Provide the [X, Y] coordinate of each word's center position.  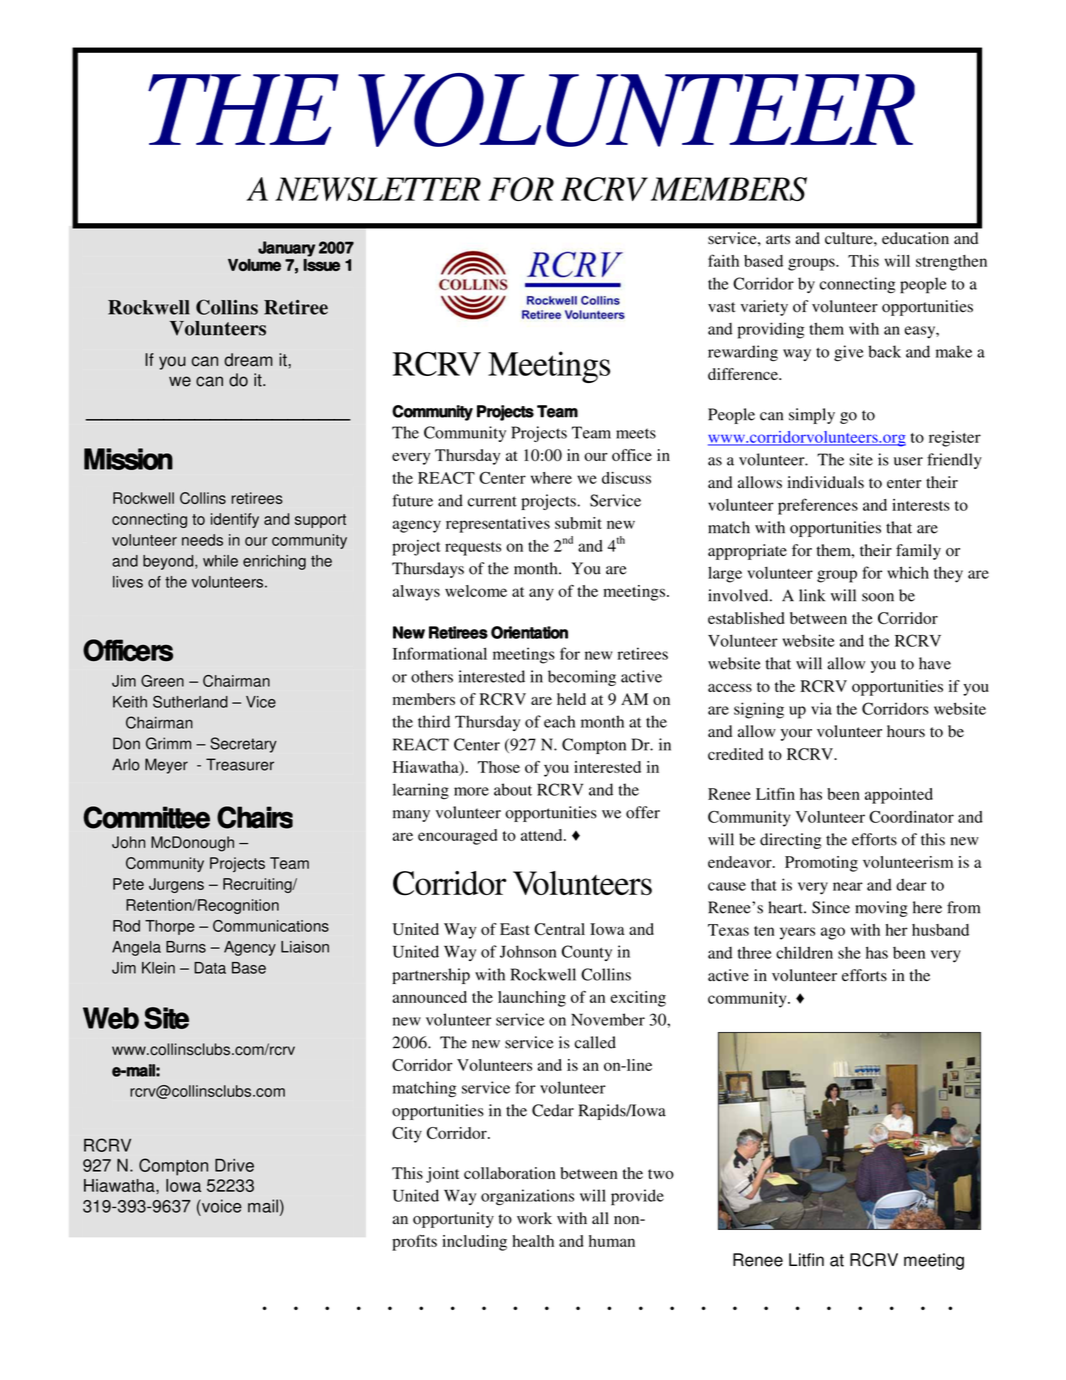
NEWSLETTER [378, 189]
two [661, 1174]
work [534, 1218]
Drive [234, 1165]
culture [850, 238]
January [286, 249]
